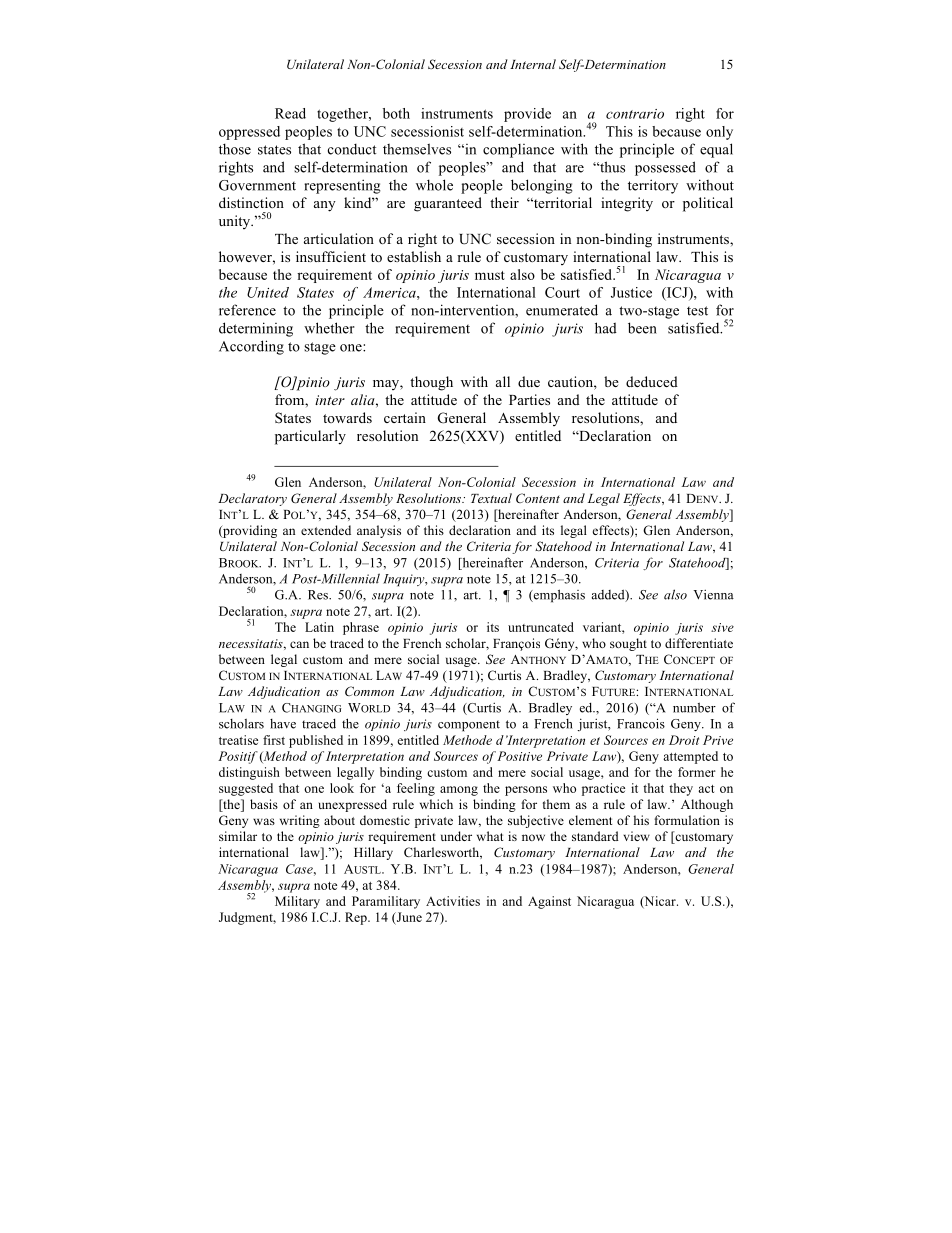 The height and width of the page is (1233, 952). I want to click on component, so click(469, 726).
